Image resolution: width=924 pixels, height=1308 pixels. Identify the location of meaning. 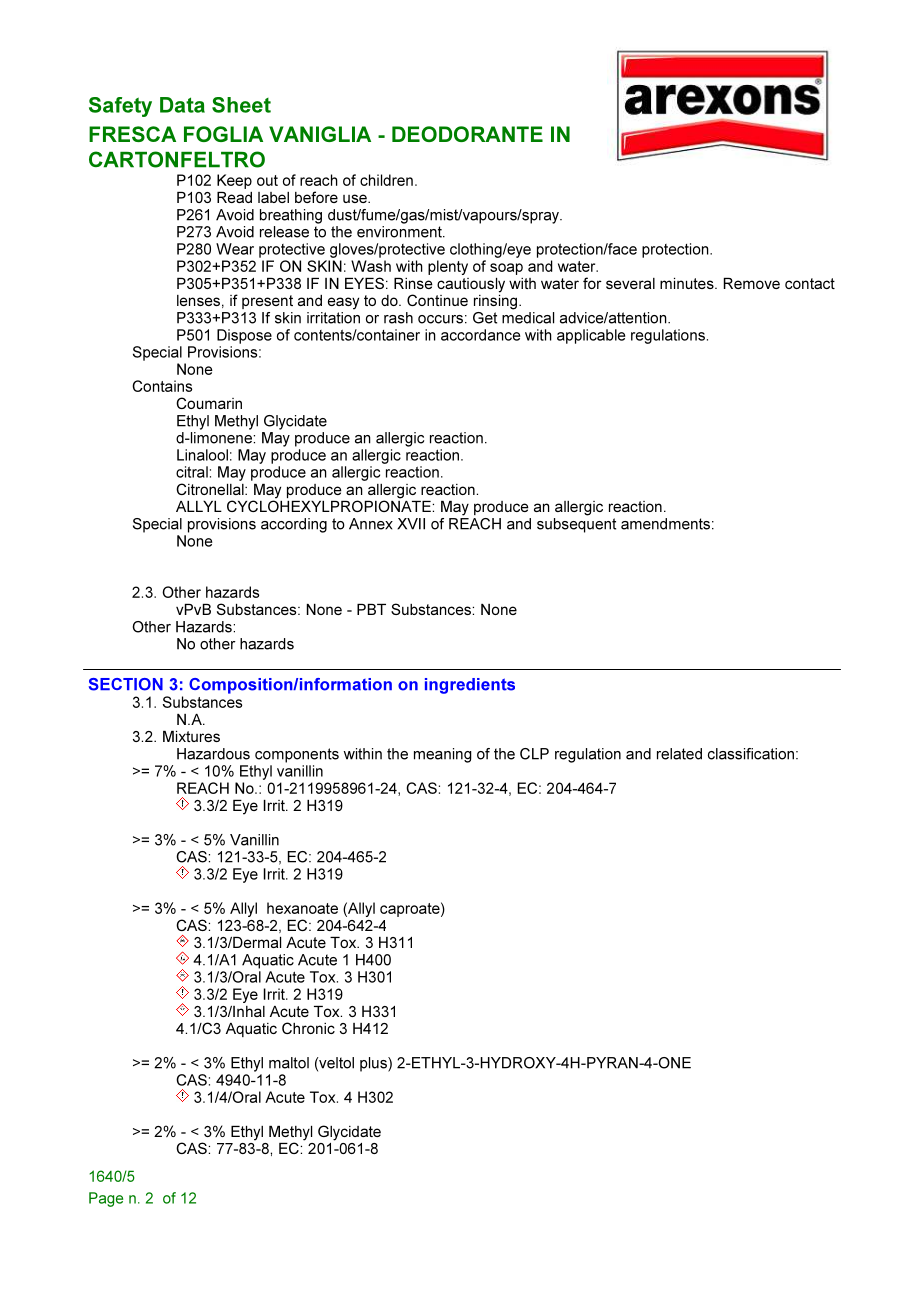
(443, 755).
